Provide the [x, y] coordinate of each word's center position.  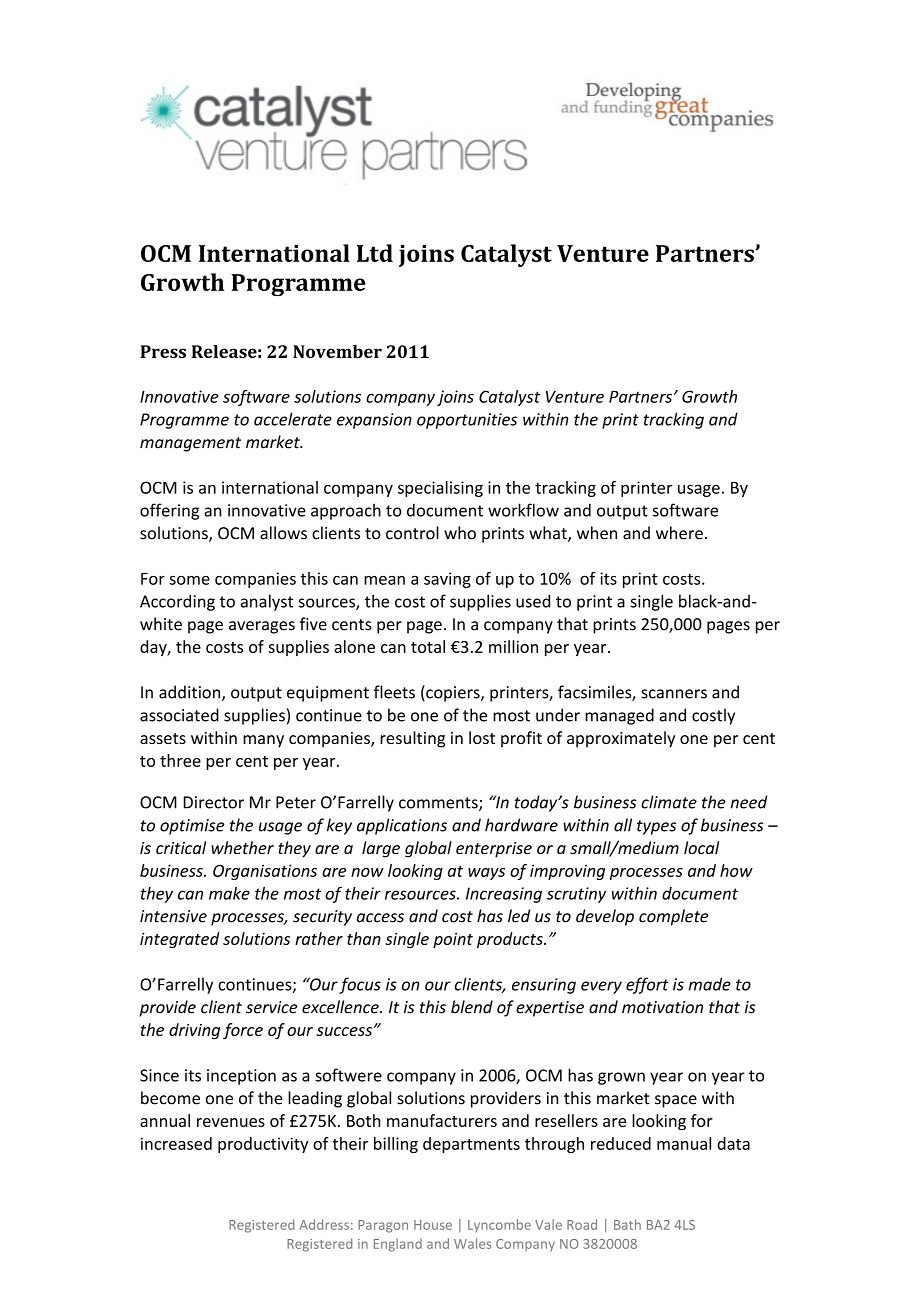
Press [163, 351]
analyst [267, 602]
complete [673, 917]
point [453, 940]
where [679, 533]
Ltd [375, 253]
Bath [627, 1224]
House [433, 1225]
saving [447, 580]
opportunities [467, 421]
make [229, 893]
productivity [263, 1145]
